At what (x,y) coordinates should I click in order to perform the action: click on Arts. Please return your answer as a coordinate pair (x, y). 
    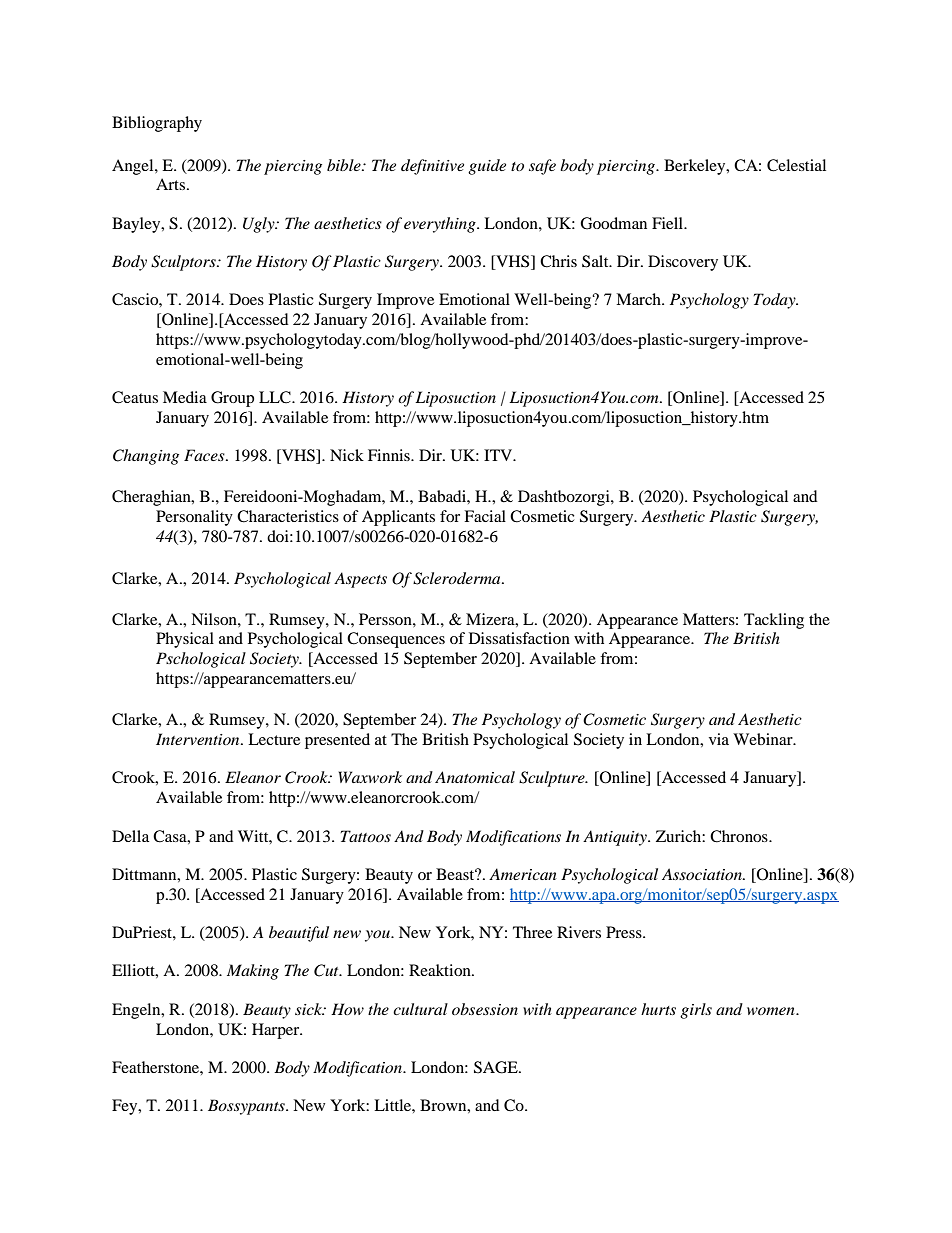
    Looking at the image, I should click on (170, 184).
